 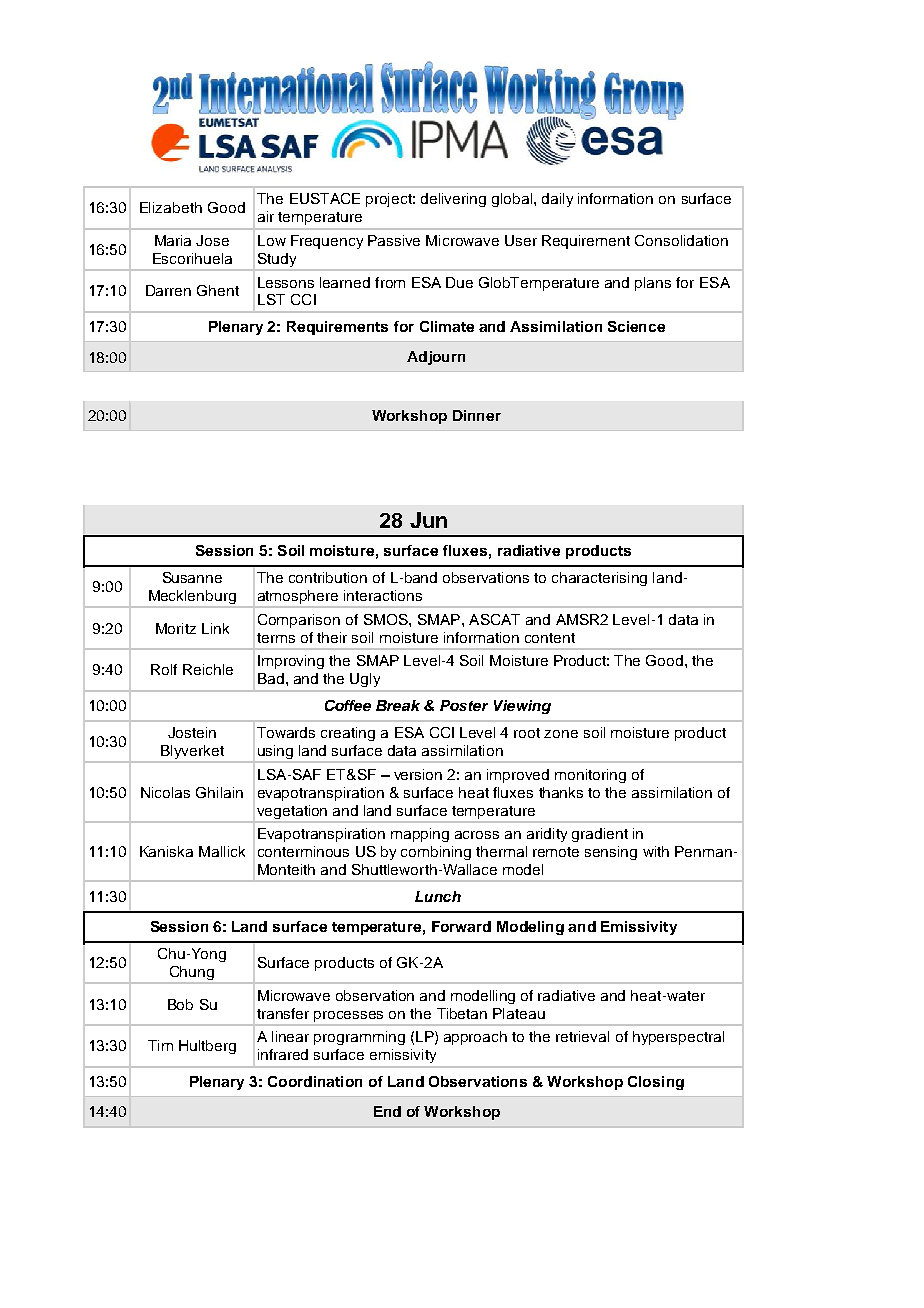 What do you see at coordinates (550, 638) in the image?
I see `content` at bounding box center [550, 638].
